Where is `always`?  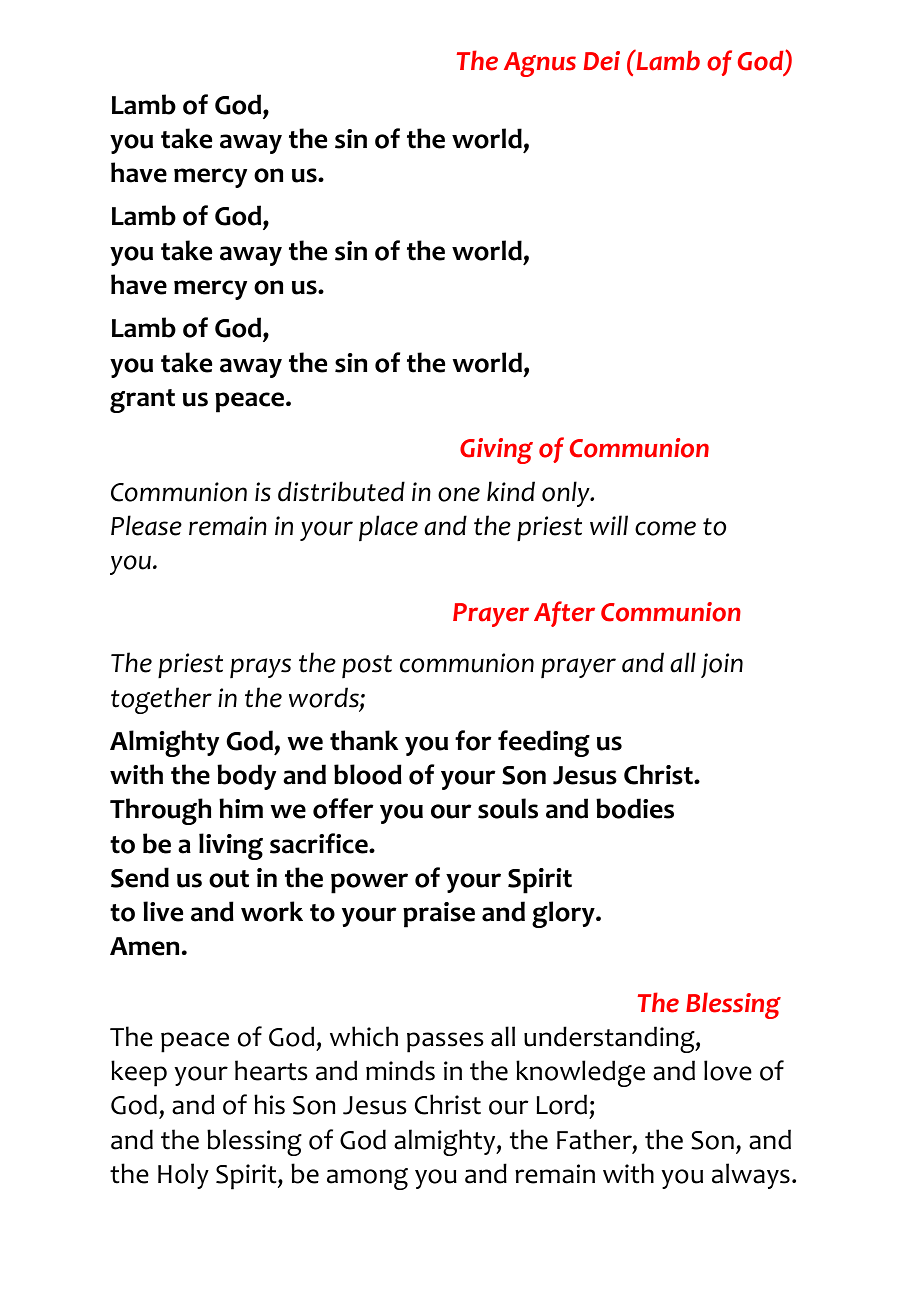
always is located at coordinates (751, 1176).
